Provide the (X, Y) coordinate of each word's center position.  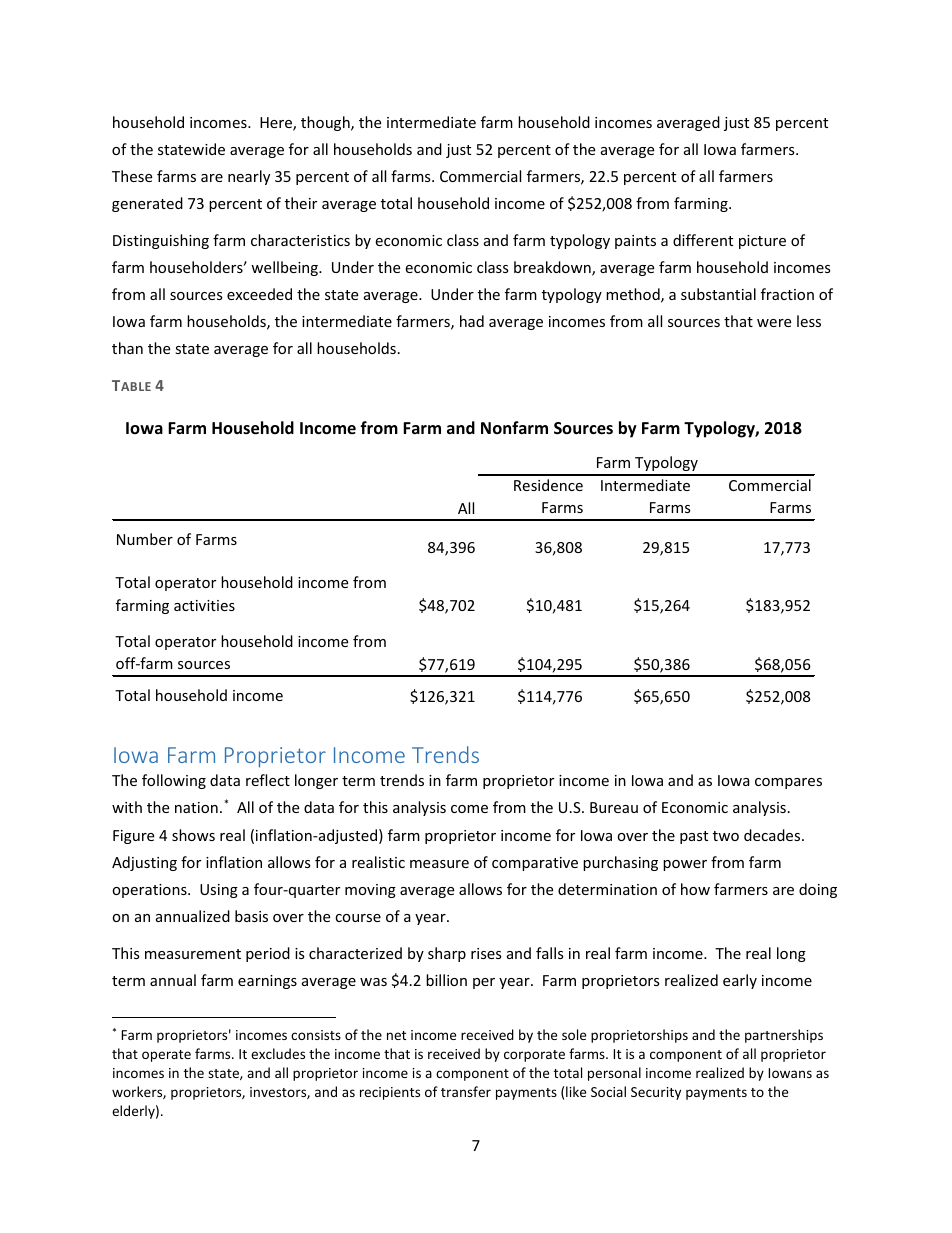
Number (145, 539)
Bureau (614, 807)
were (774, 323)
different (703, 240)
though (326, 123)
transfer (466, 1091)
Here (277, 124)
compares (788, 783)
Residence (548, 485)
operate (166, 1056)
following (174, 781)
